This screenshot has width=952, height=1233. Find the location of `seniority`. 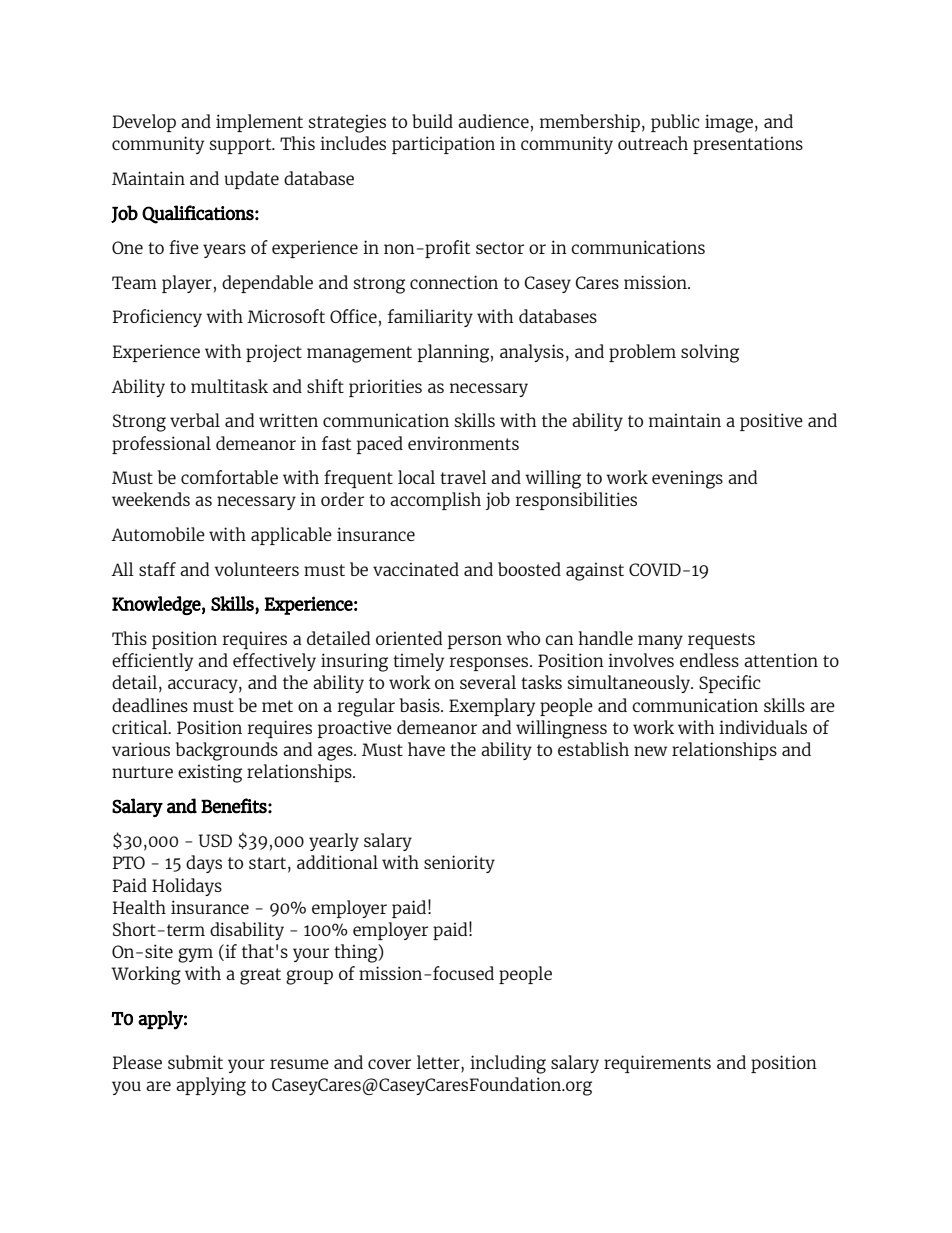

seniority is located at coordinates (459, 864).
